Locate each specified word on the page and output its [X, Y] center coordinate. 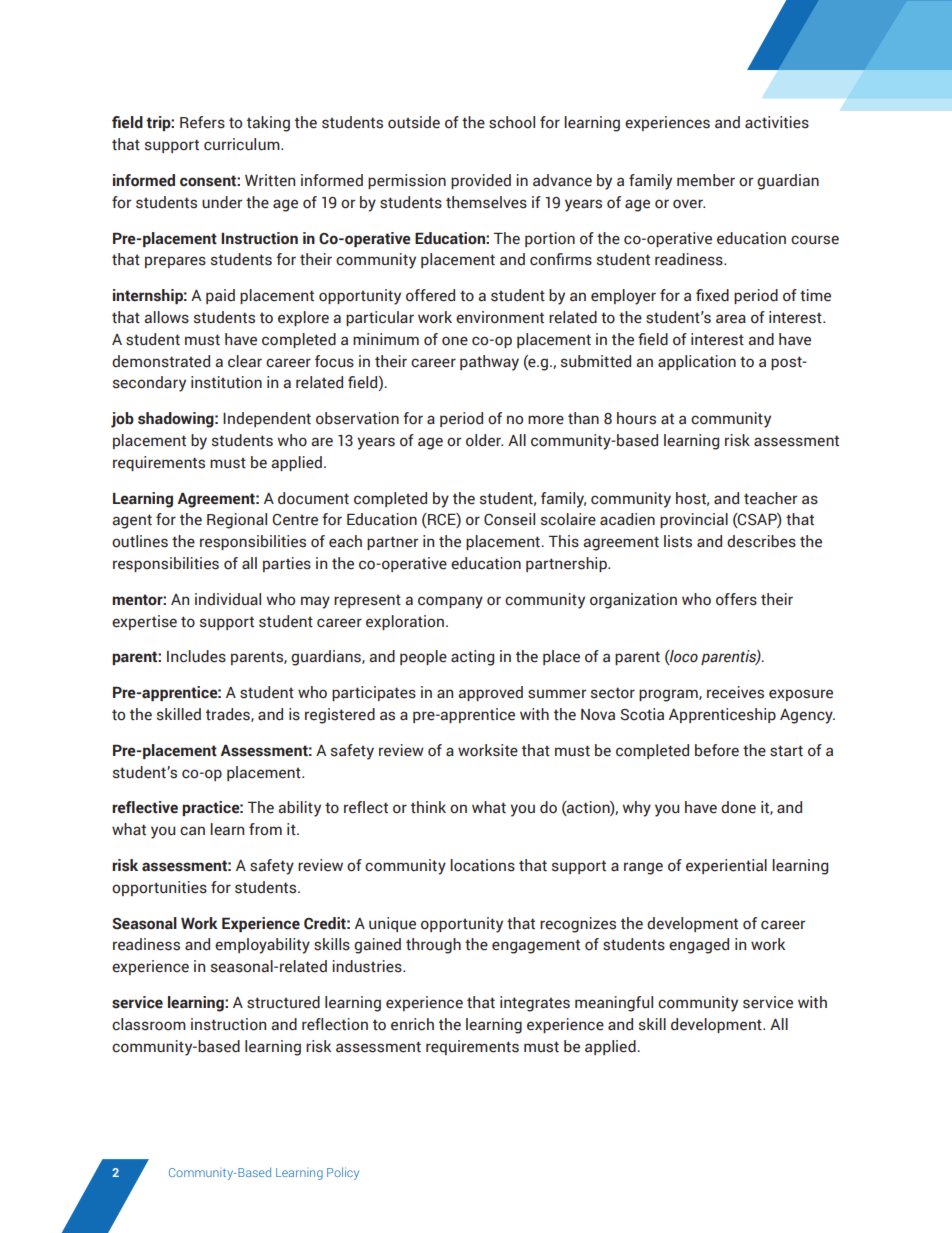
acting [472, 658]
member [706, 180]
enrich [412, 1024]
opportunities [159, 888]
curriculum [243, 144]
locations [482, 865]
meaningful [614, 1004]
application [697, 362]
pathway [489, 363]
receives [735, 692]
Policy [343, 1173]
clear [245, 361]
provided [481, 181]
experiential [726, 866]
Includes [196, 656]
